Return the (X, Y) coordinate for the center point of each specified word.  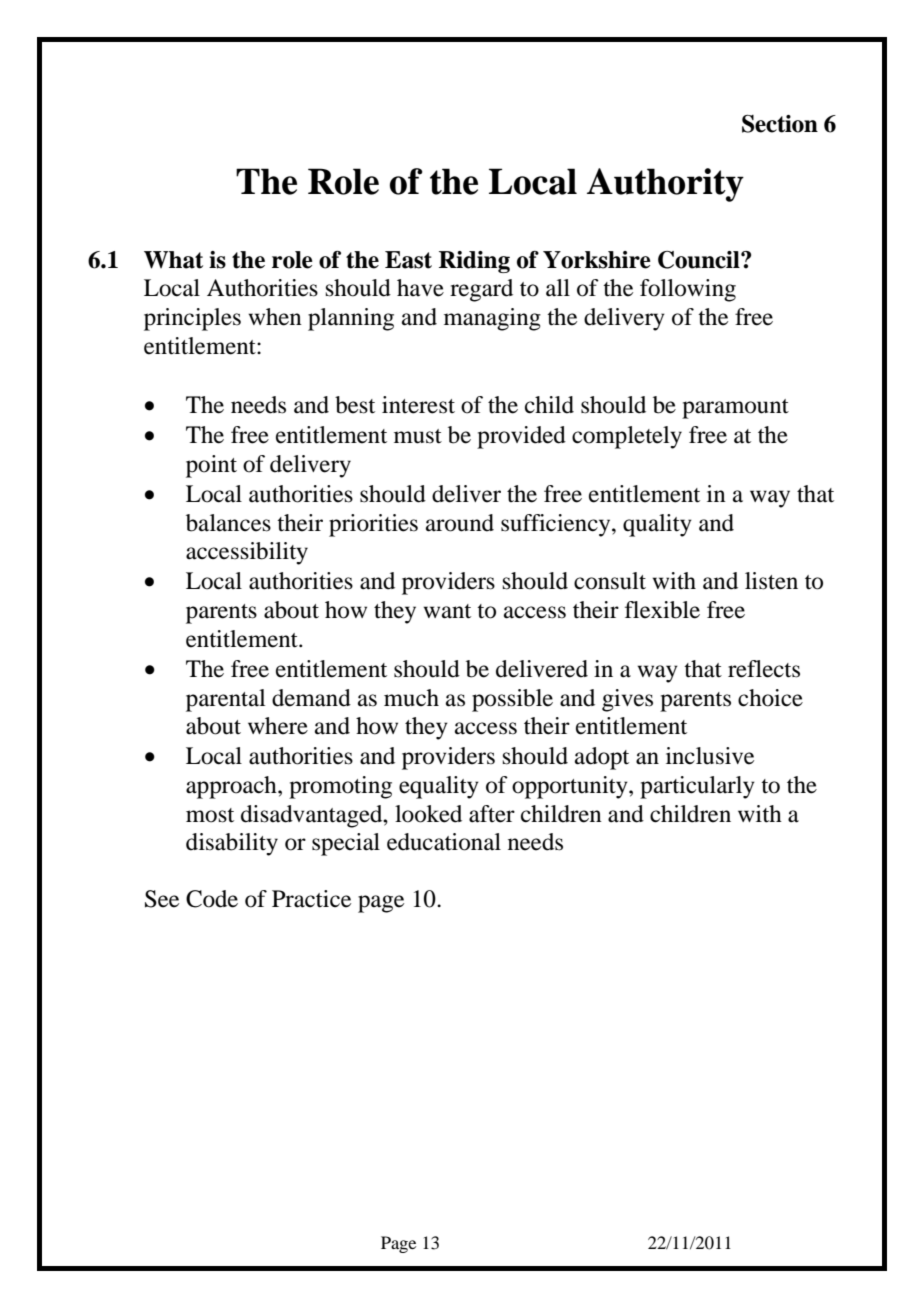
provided (521, 437)
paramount (735, 409)
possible (512, 700)
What (173, 260)
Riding (474, 262)
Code (212, 899)
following (688, 290)
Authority (665, 185)
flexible (662, 610)
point (211, 466)
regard (481, 290)
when (275, 317)
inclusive (710, 756)
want (447, 611)
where (278, 726)
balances (228, 523)
